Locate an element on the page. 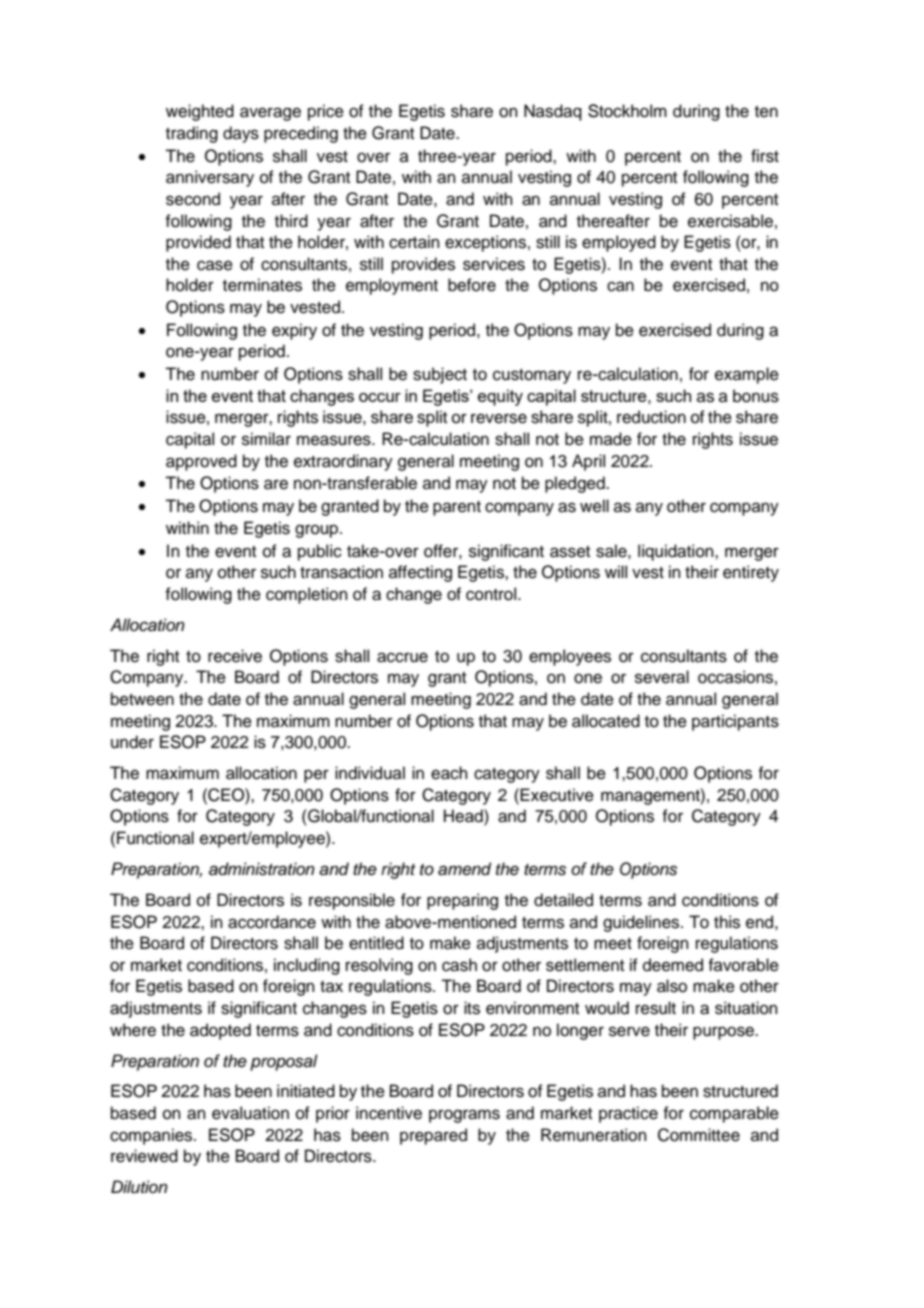 The width and height of the document is (924, 1308). participants is located at coordinates (735, 722).
